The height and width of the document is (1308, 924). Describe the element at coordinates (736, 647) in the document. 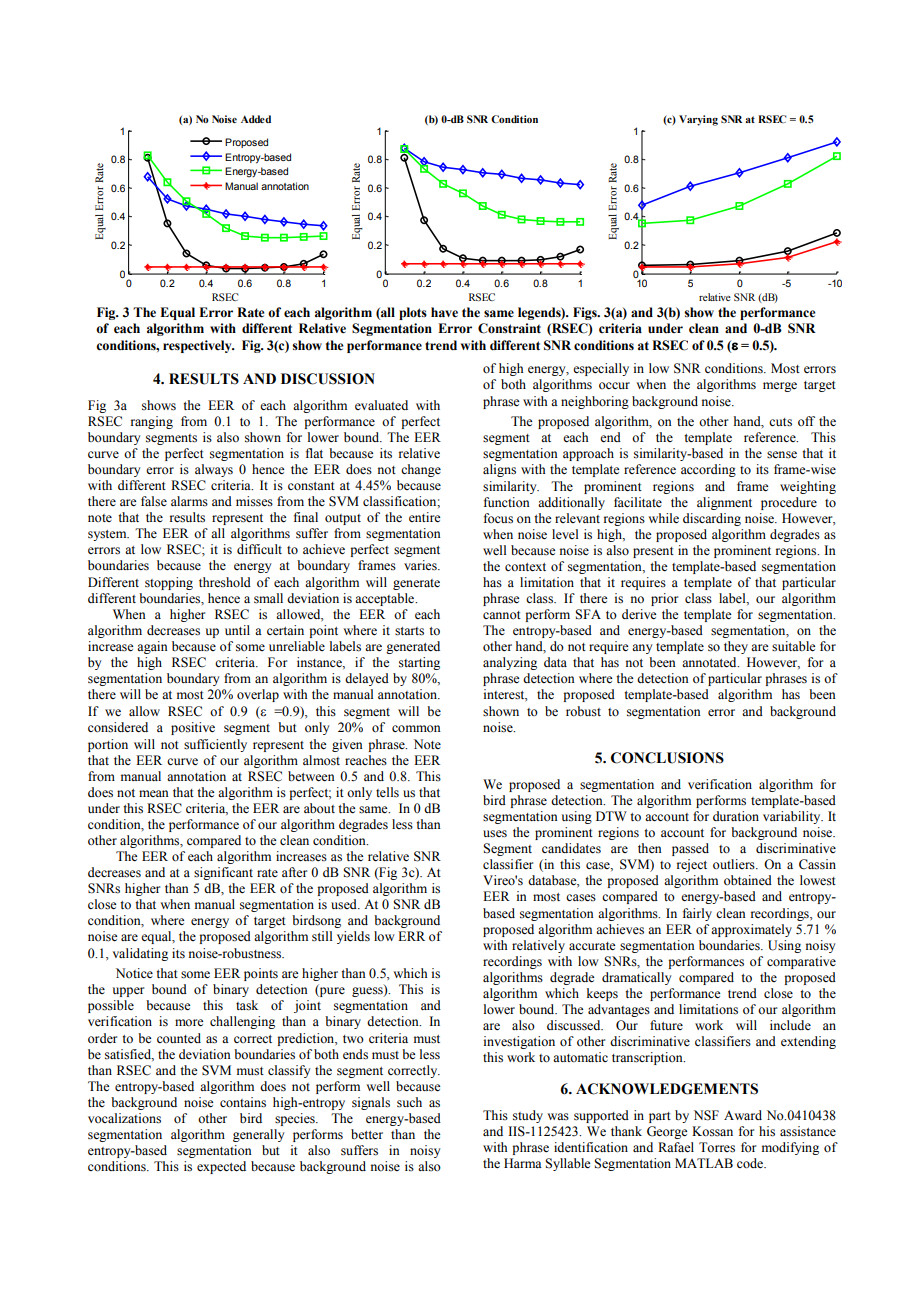

I see `they` at that location.
